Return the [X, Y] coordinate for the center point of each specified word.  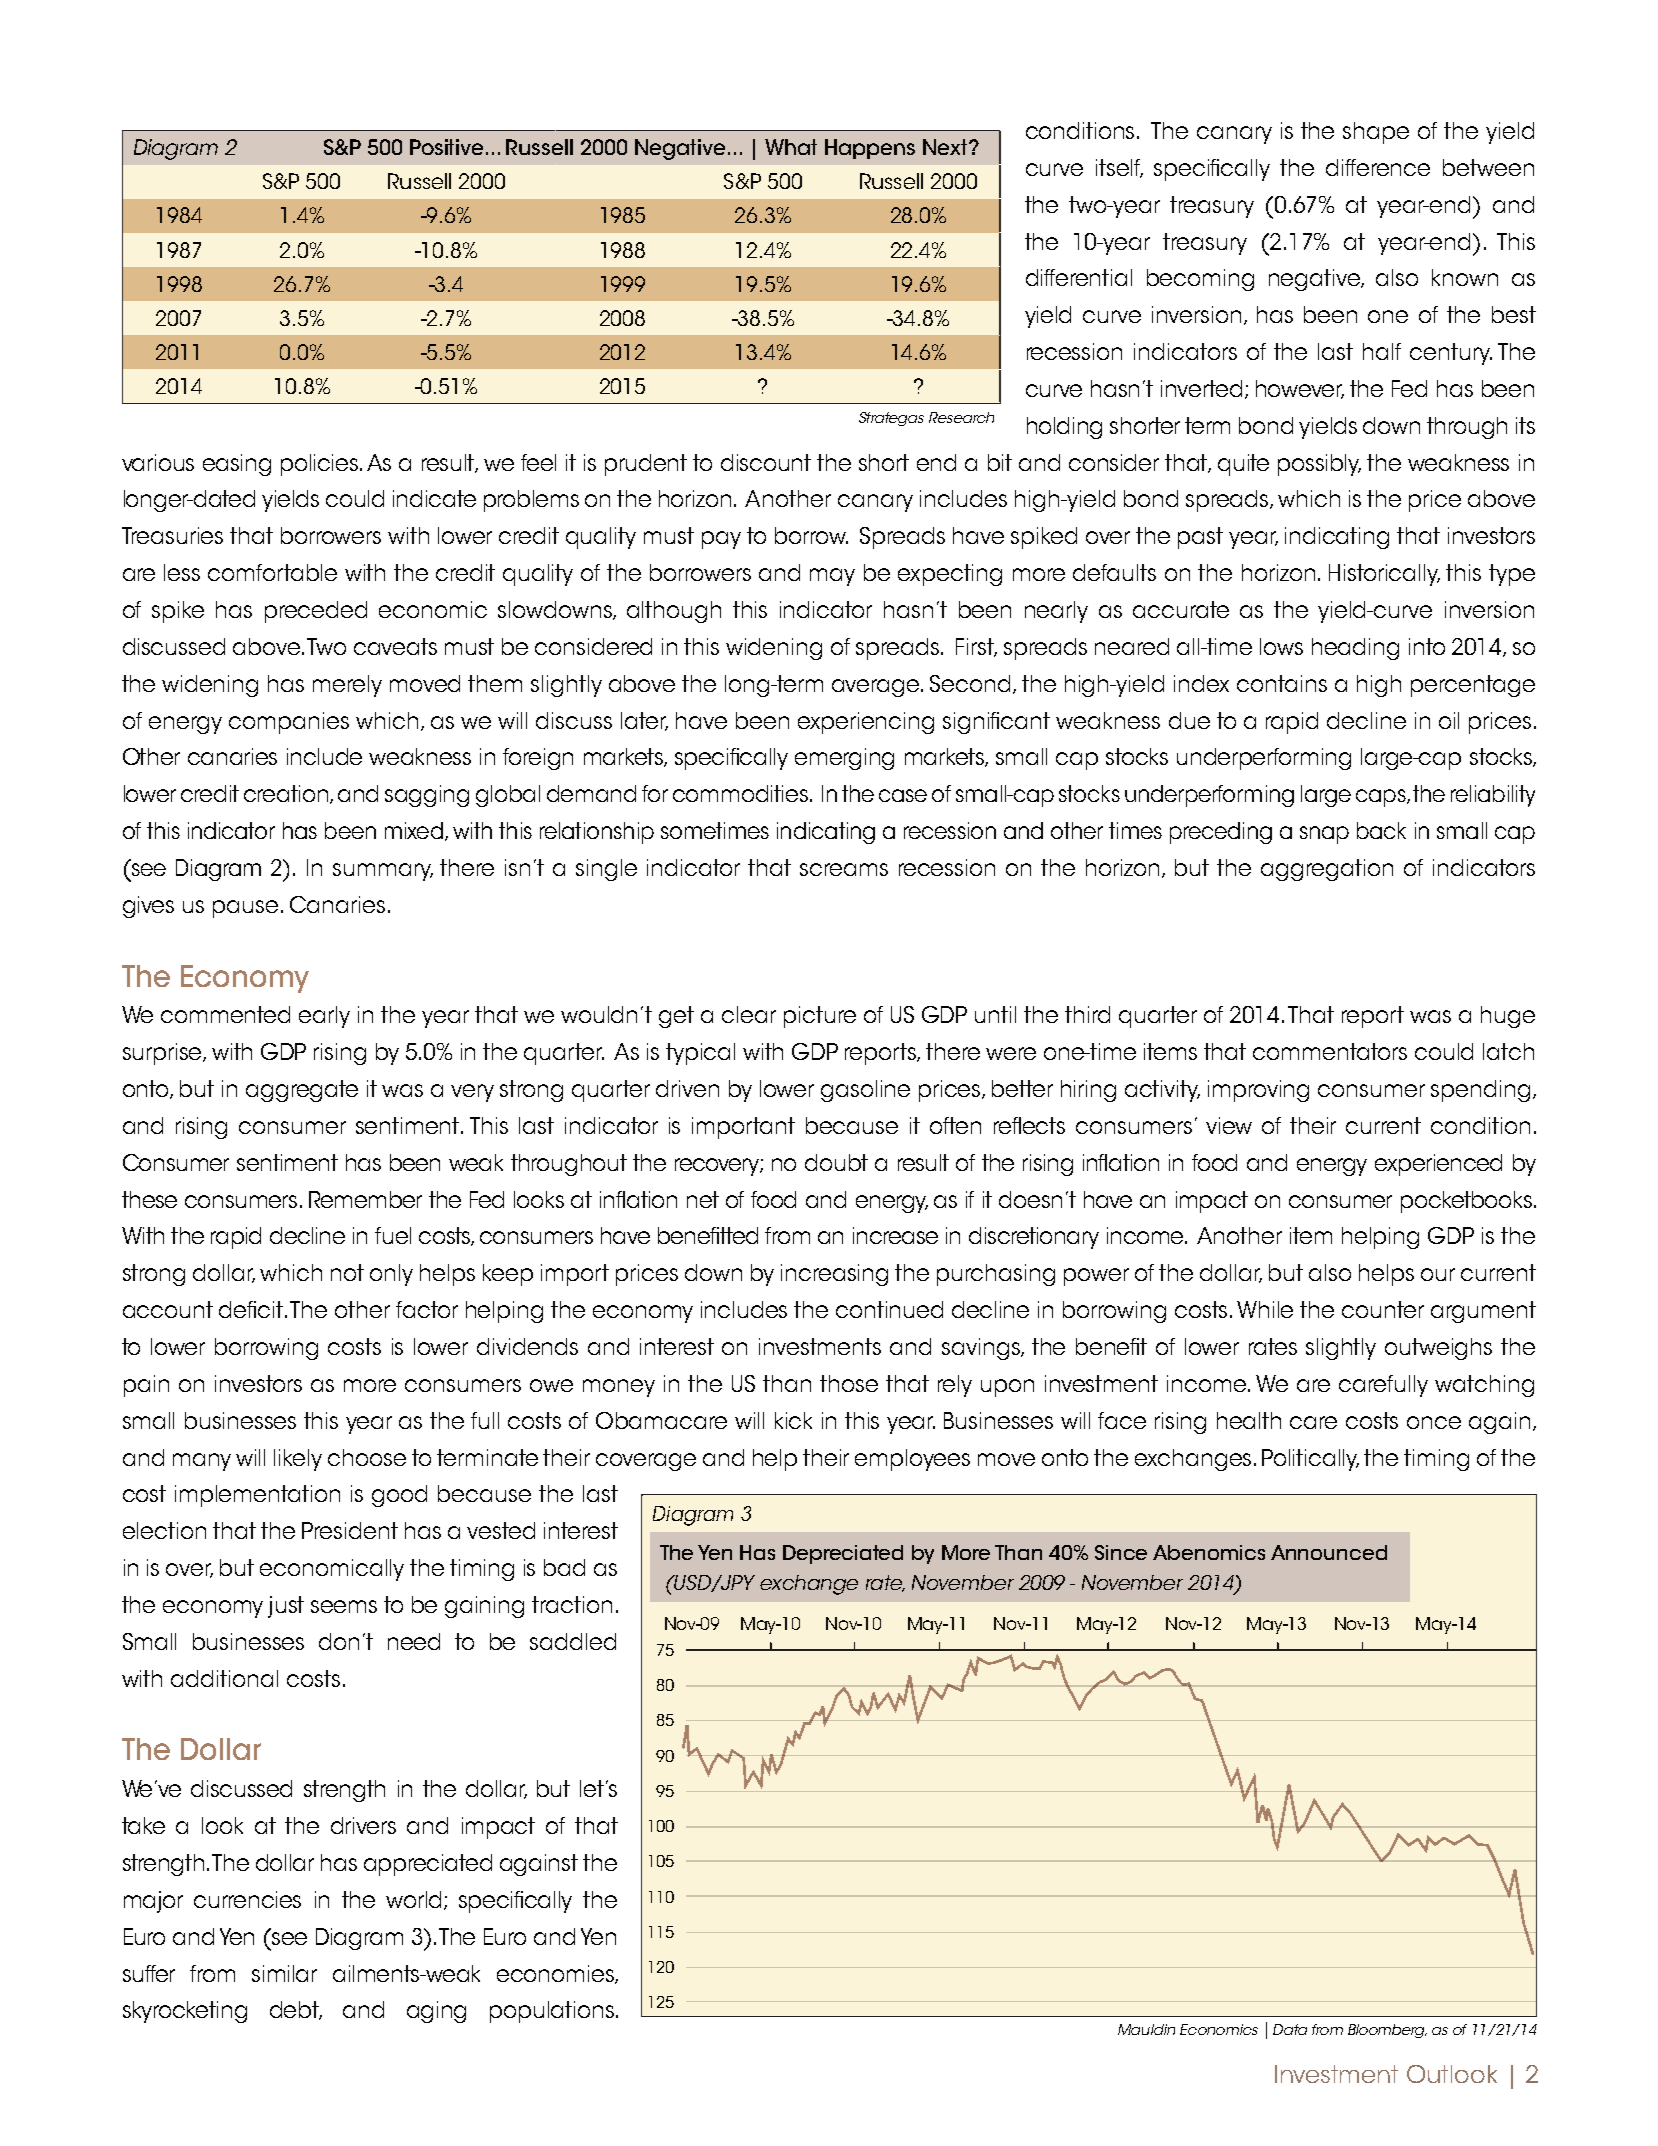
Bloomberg [1387, 2031]
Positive [448, 147]
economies [556, 1974]
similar [284, 1973]
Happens [870, 149]
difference [1378, 167]
